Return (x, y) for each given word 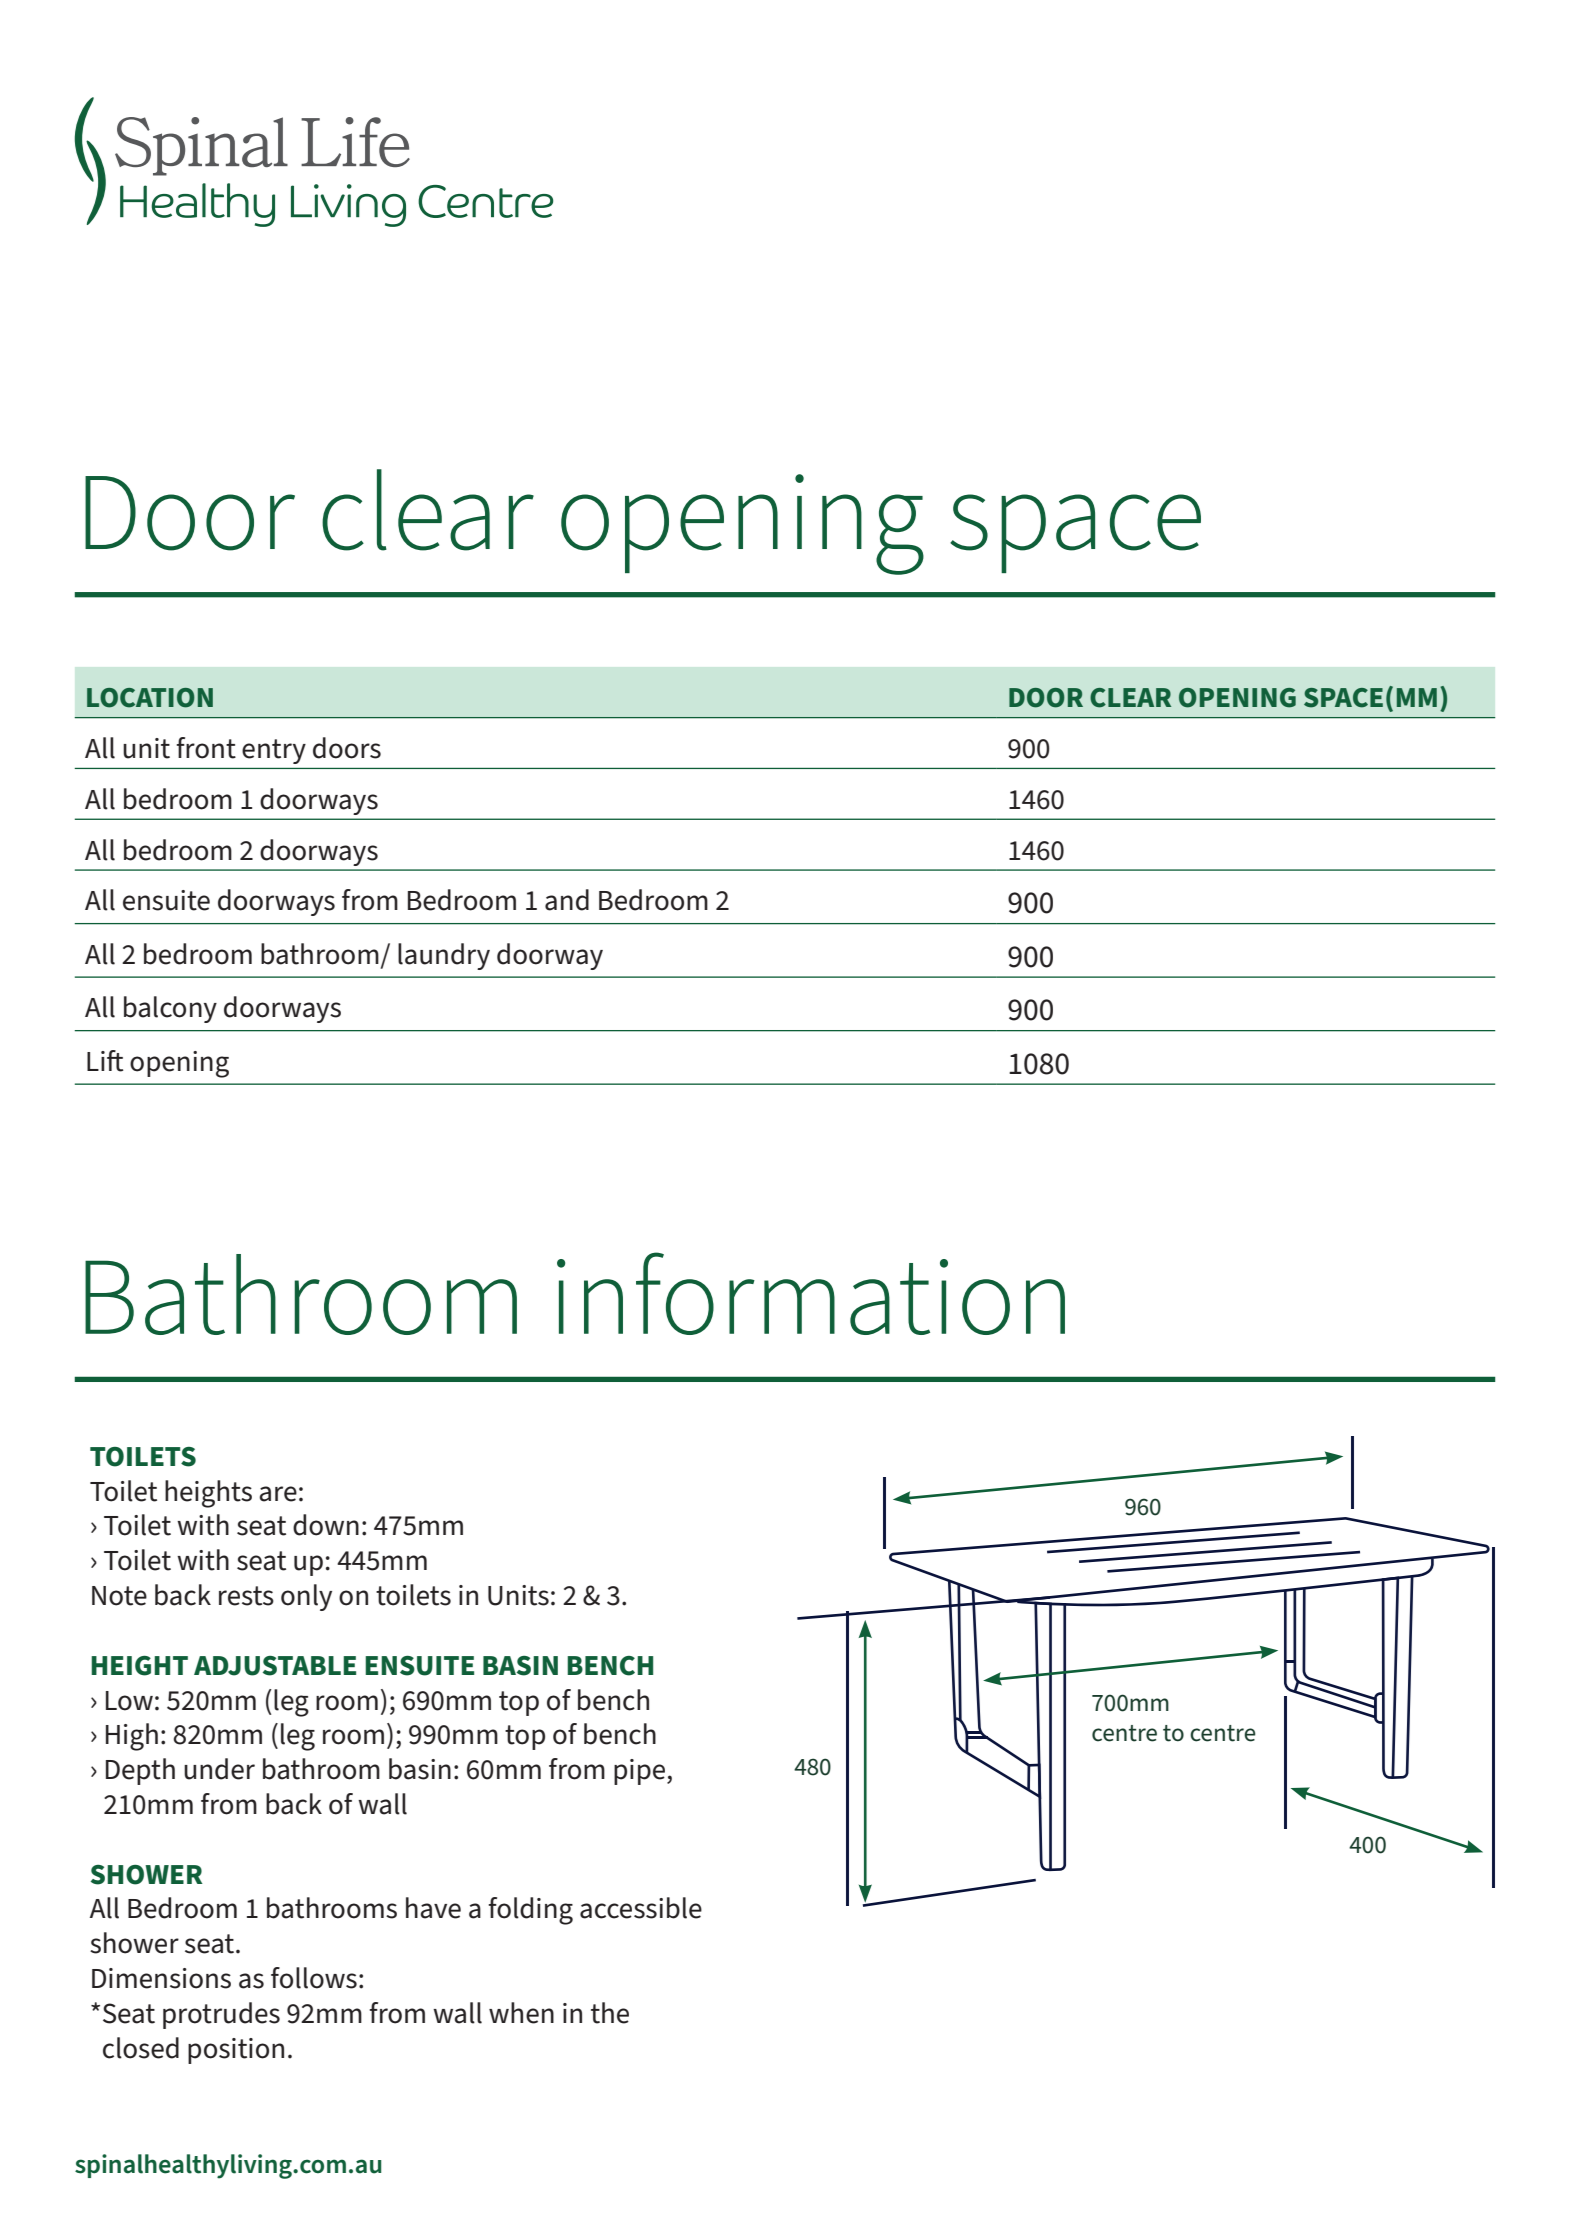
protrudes (221, 2015)
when (521, 2013)
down (326, 1525)
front (206, 748)
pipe (641, 1772)
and (567, 900)
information (811, 1293)
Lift (105, 1061)
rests (246, 1596)
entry (274, 751)
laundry (444, 956)
